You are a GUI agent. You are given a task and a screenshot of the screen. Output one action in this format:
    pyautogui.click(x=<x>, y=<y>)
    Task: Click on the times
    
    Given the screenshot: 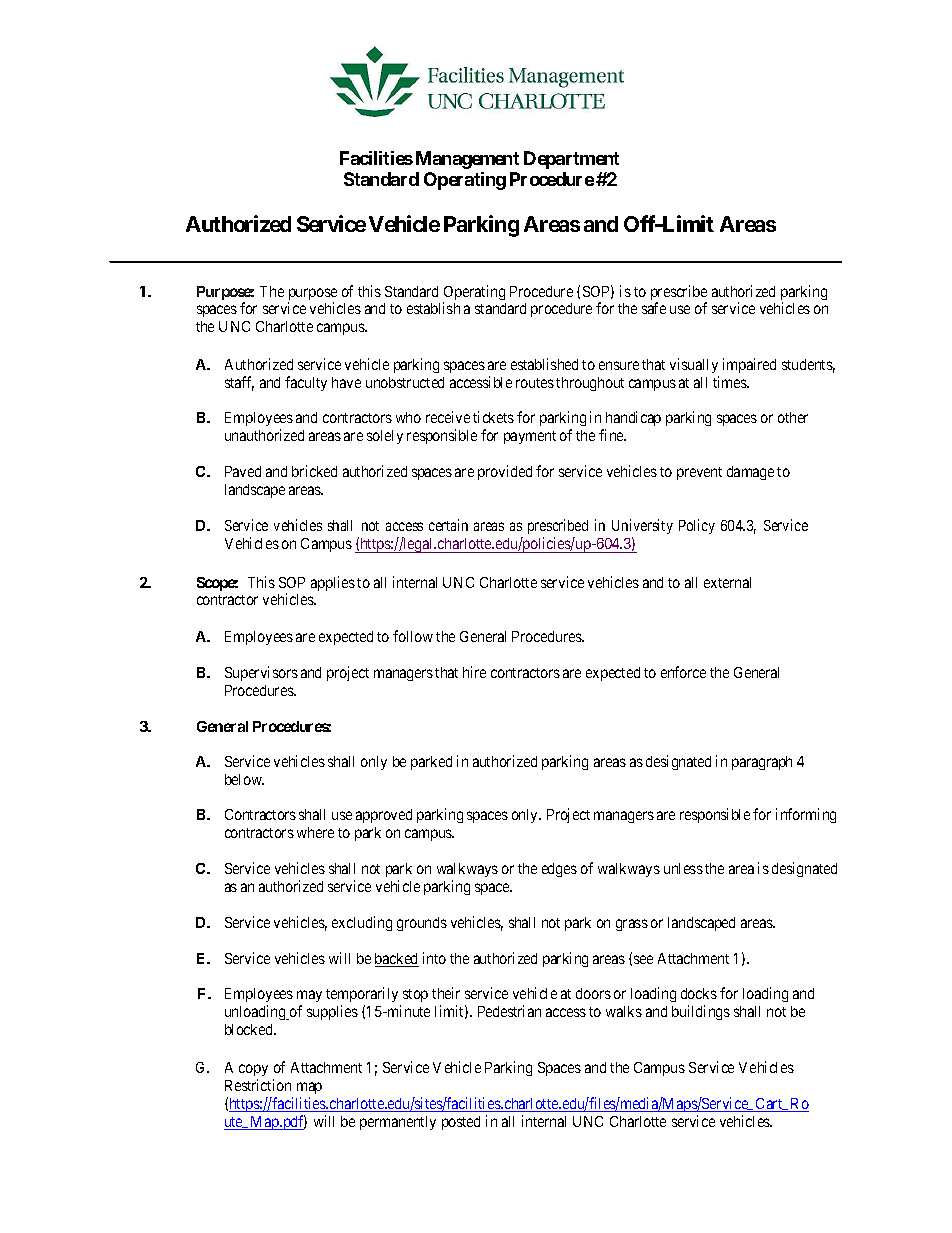 What is the action you would take?
    pyautogui.click(x=731, y=382)
